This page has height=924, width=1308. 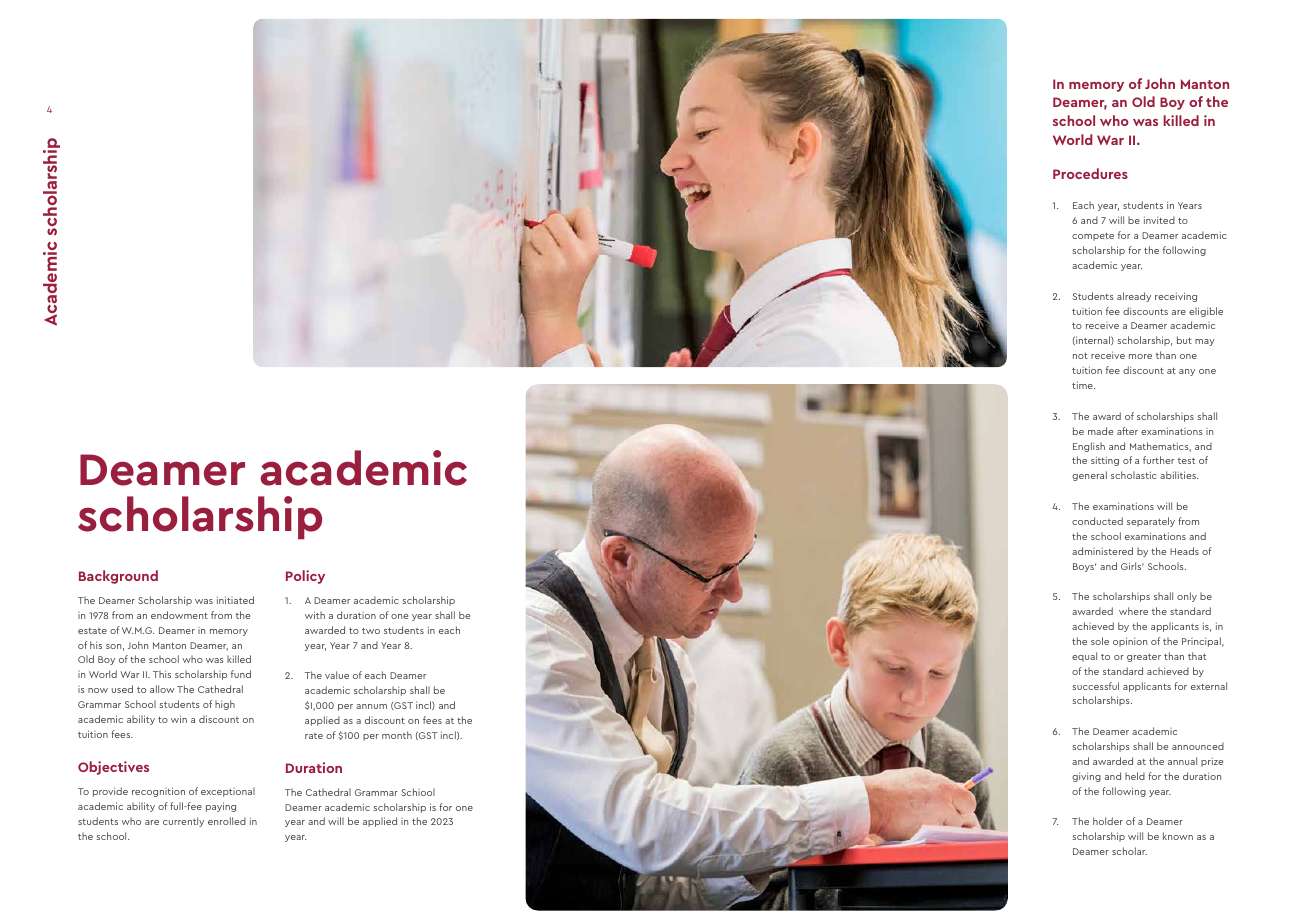 What do you see at coordinates (1089, 476) in the page?
I see `general` at bounding box center [1089, 476].
